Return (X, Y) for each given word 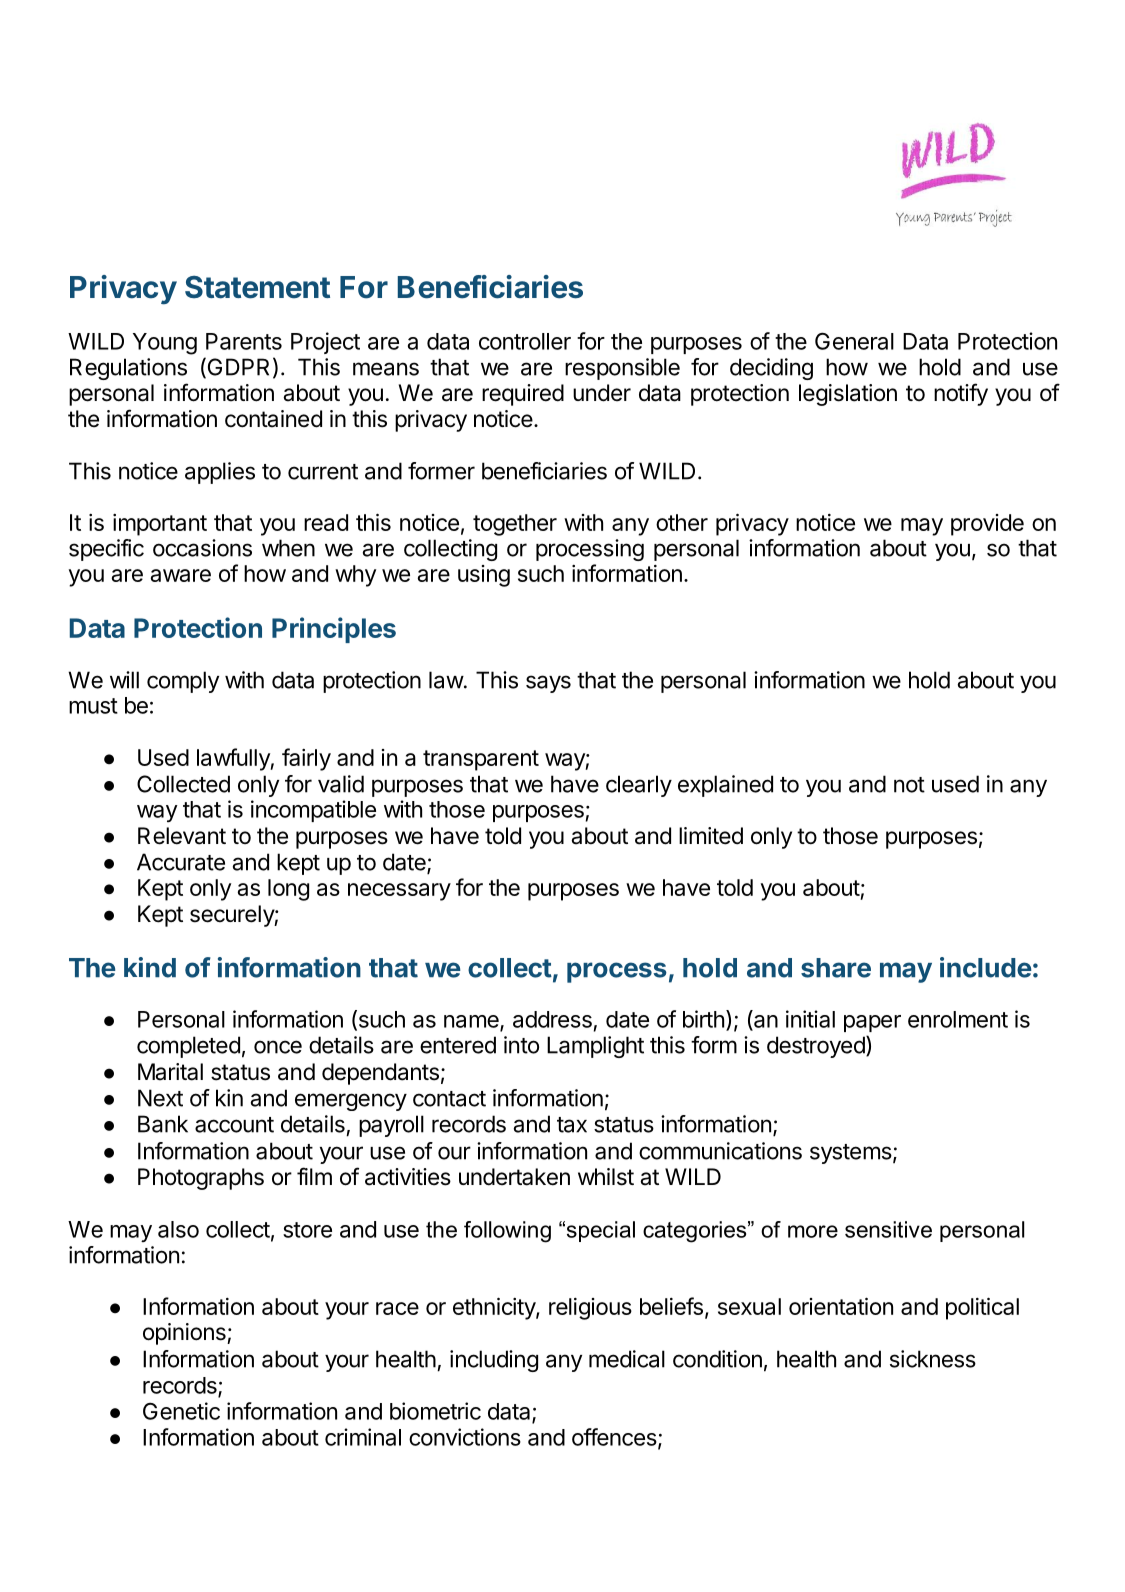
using (484, 576)
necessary (399, 892)
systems (851, 1154)
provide (987, 525)
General (854, 341)
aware (181, 575)
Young (165, 344)
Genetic (181, 1411)
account (234, 1125)
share (836, 968)
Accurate (181, 862)
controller (525, 341)
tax (572, 1125)
